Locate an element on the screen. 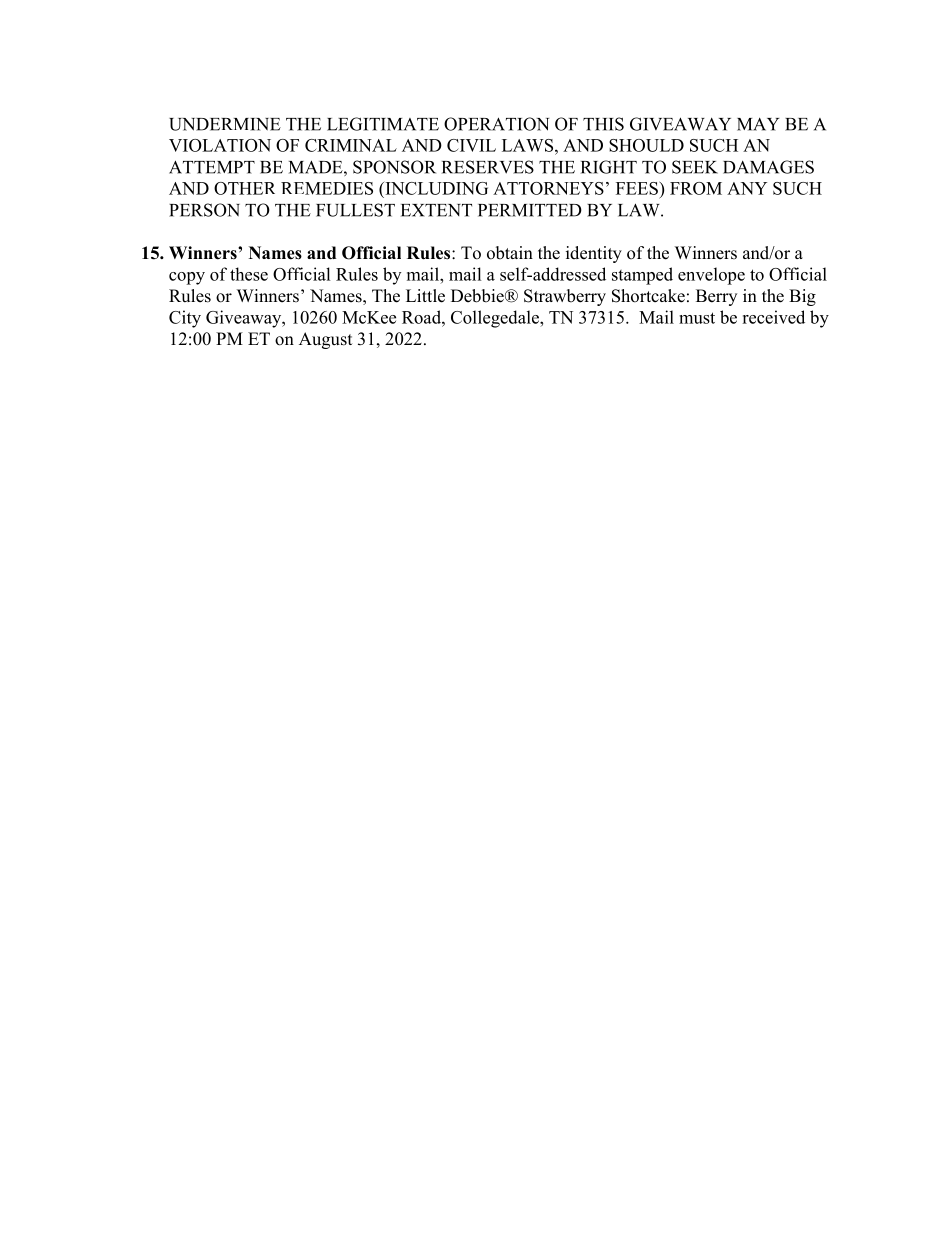  MAY is located at coordinates (758, 124).
